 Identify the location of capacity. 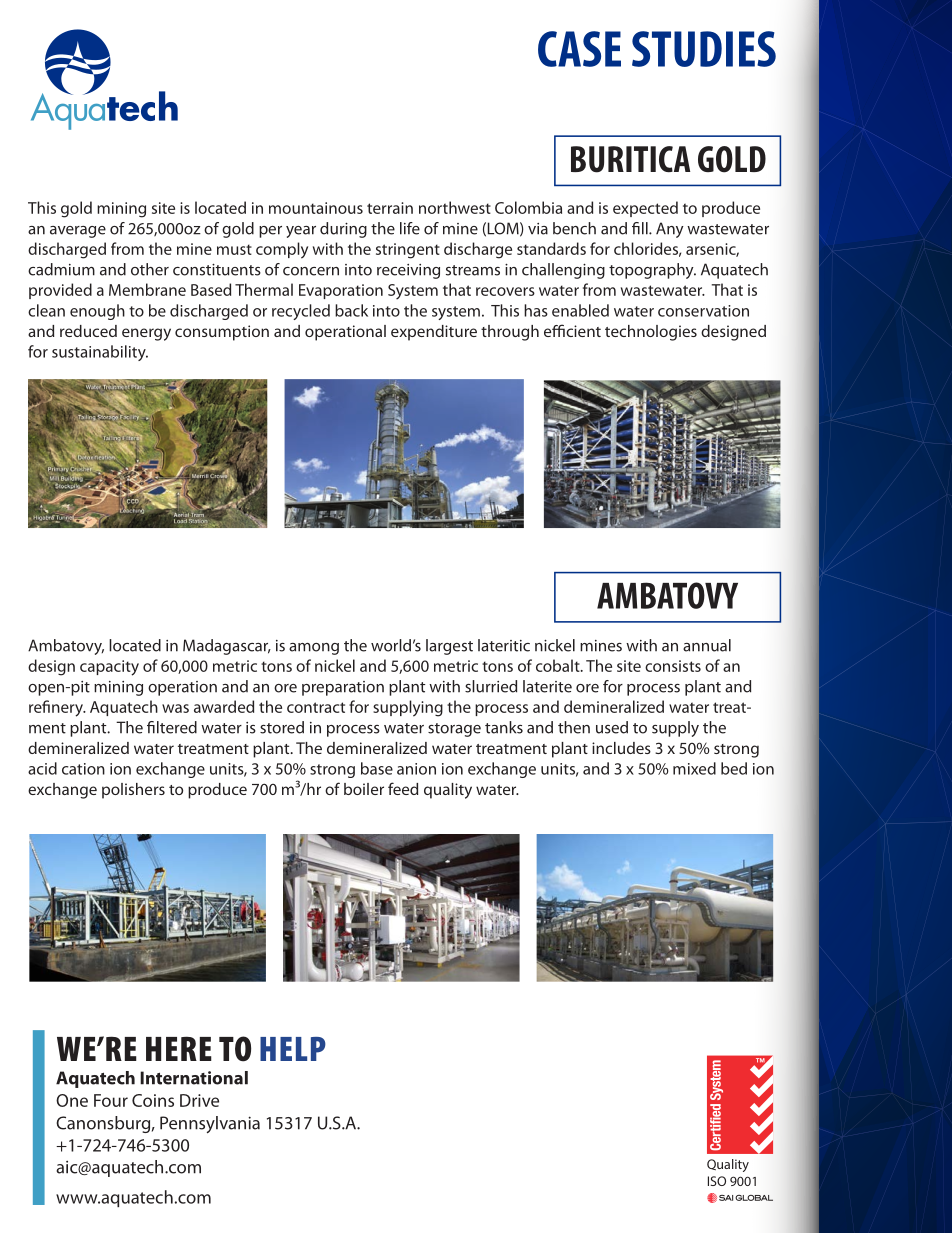
(109, 668).
